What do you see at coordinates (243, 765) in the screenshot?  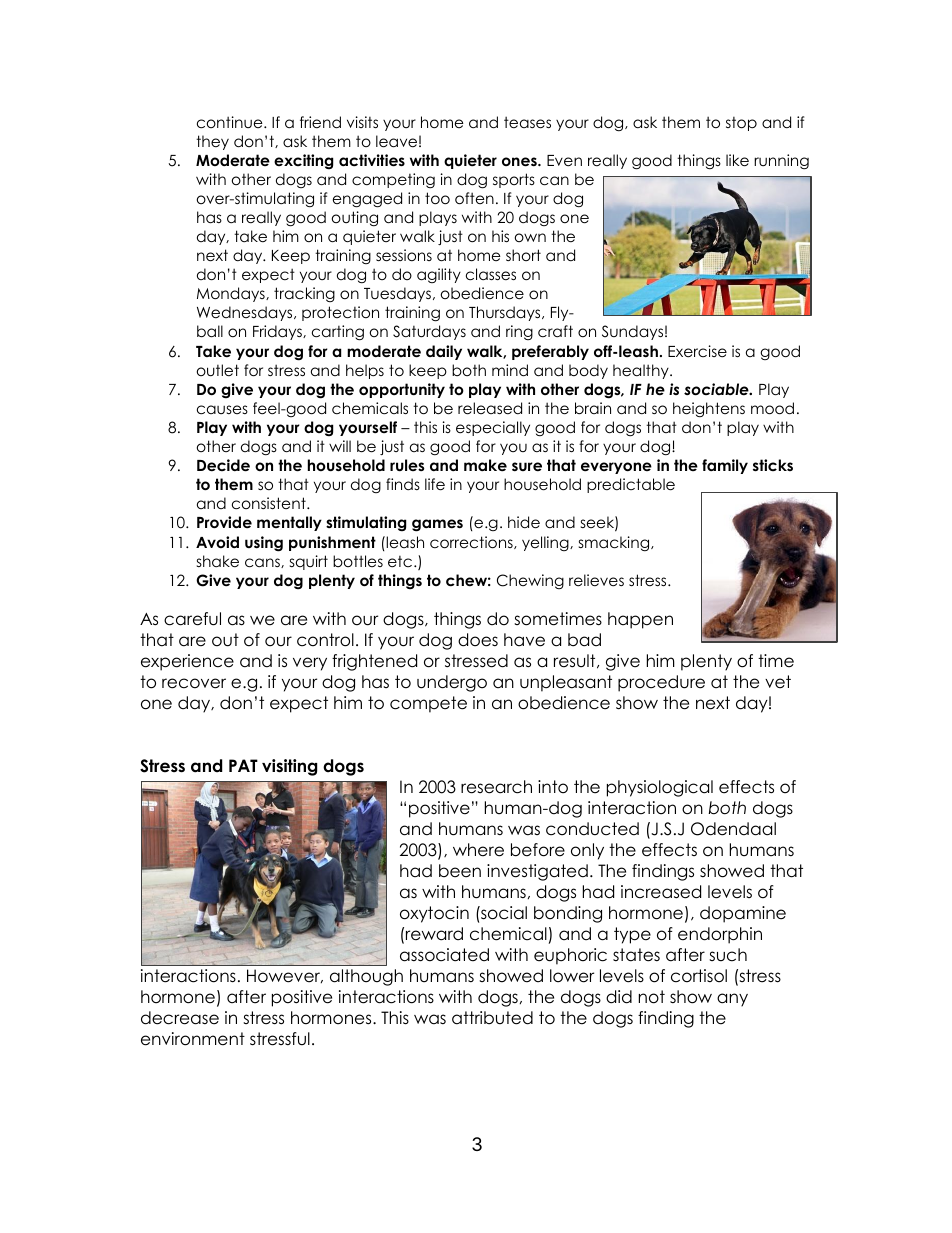 I see `PAT` at bounding box center [243, 765].
